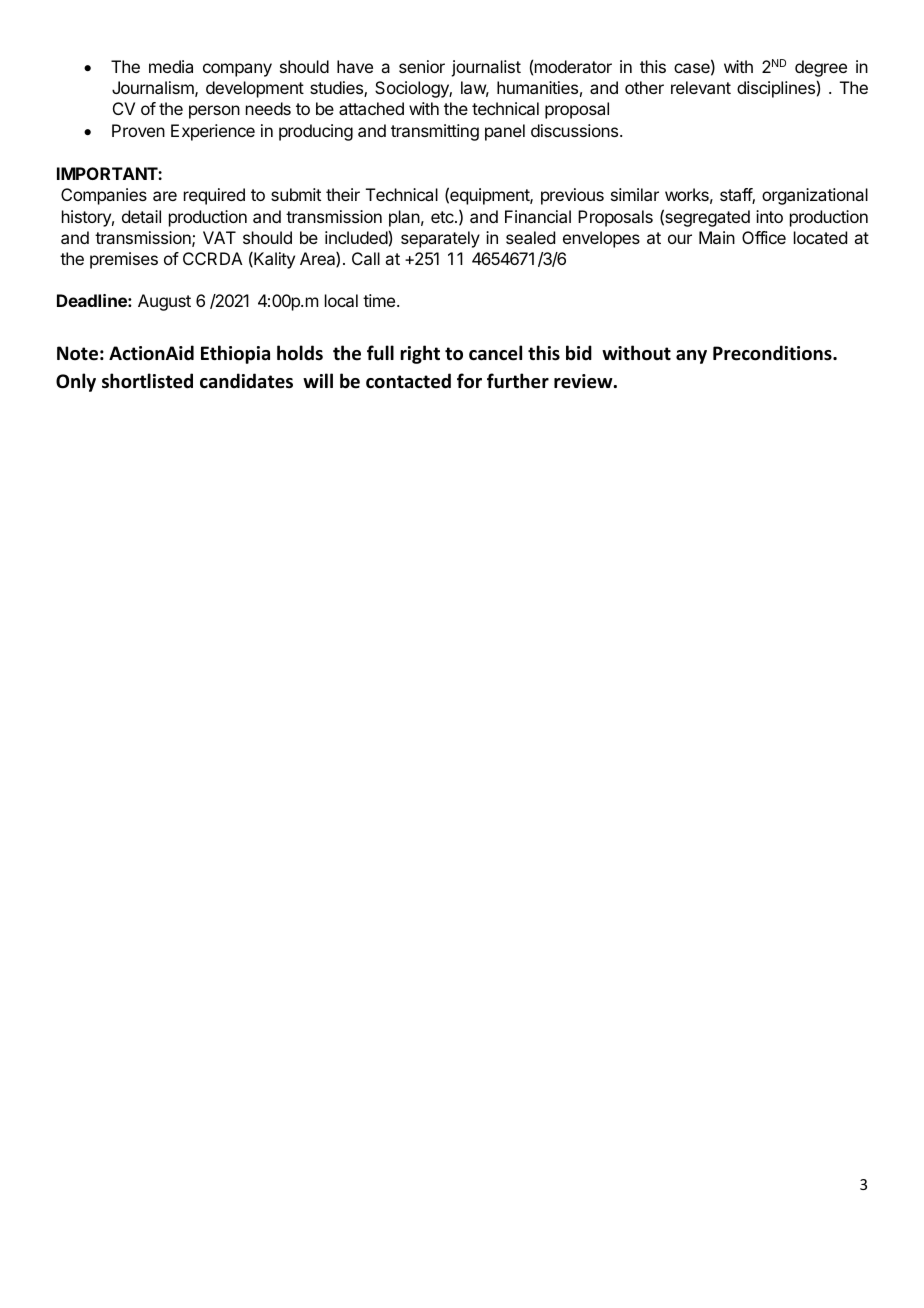 The image size is (924, 1308). Describe the element at coordinates (147, 381) in the document. I see `shortlisted` at that location.
